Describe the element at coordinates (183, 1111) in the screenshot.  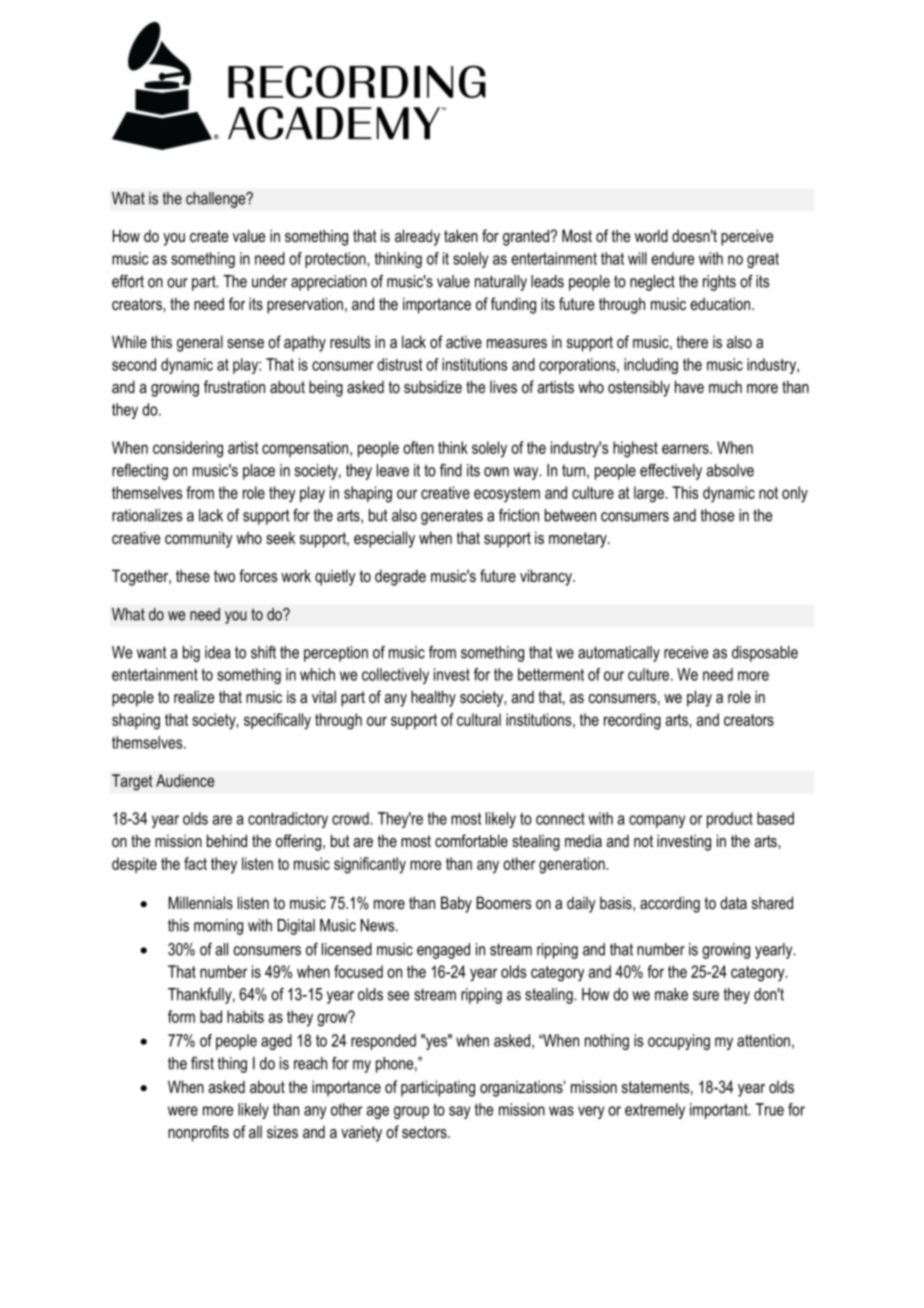
I see `were` at that location.
